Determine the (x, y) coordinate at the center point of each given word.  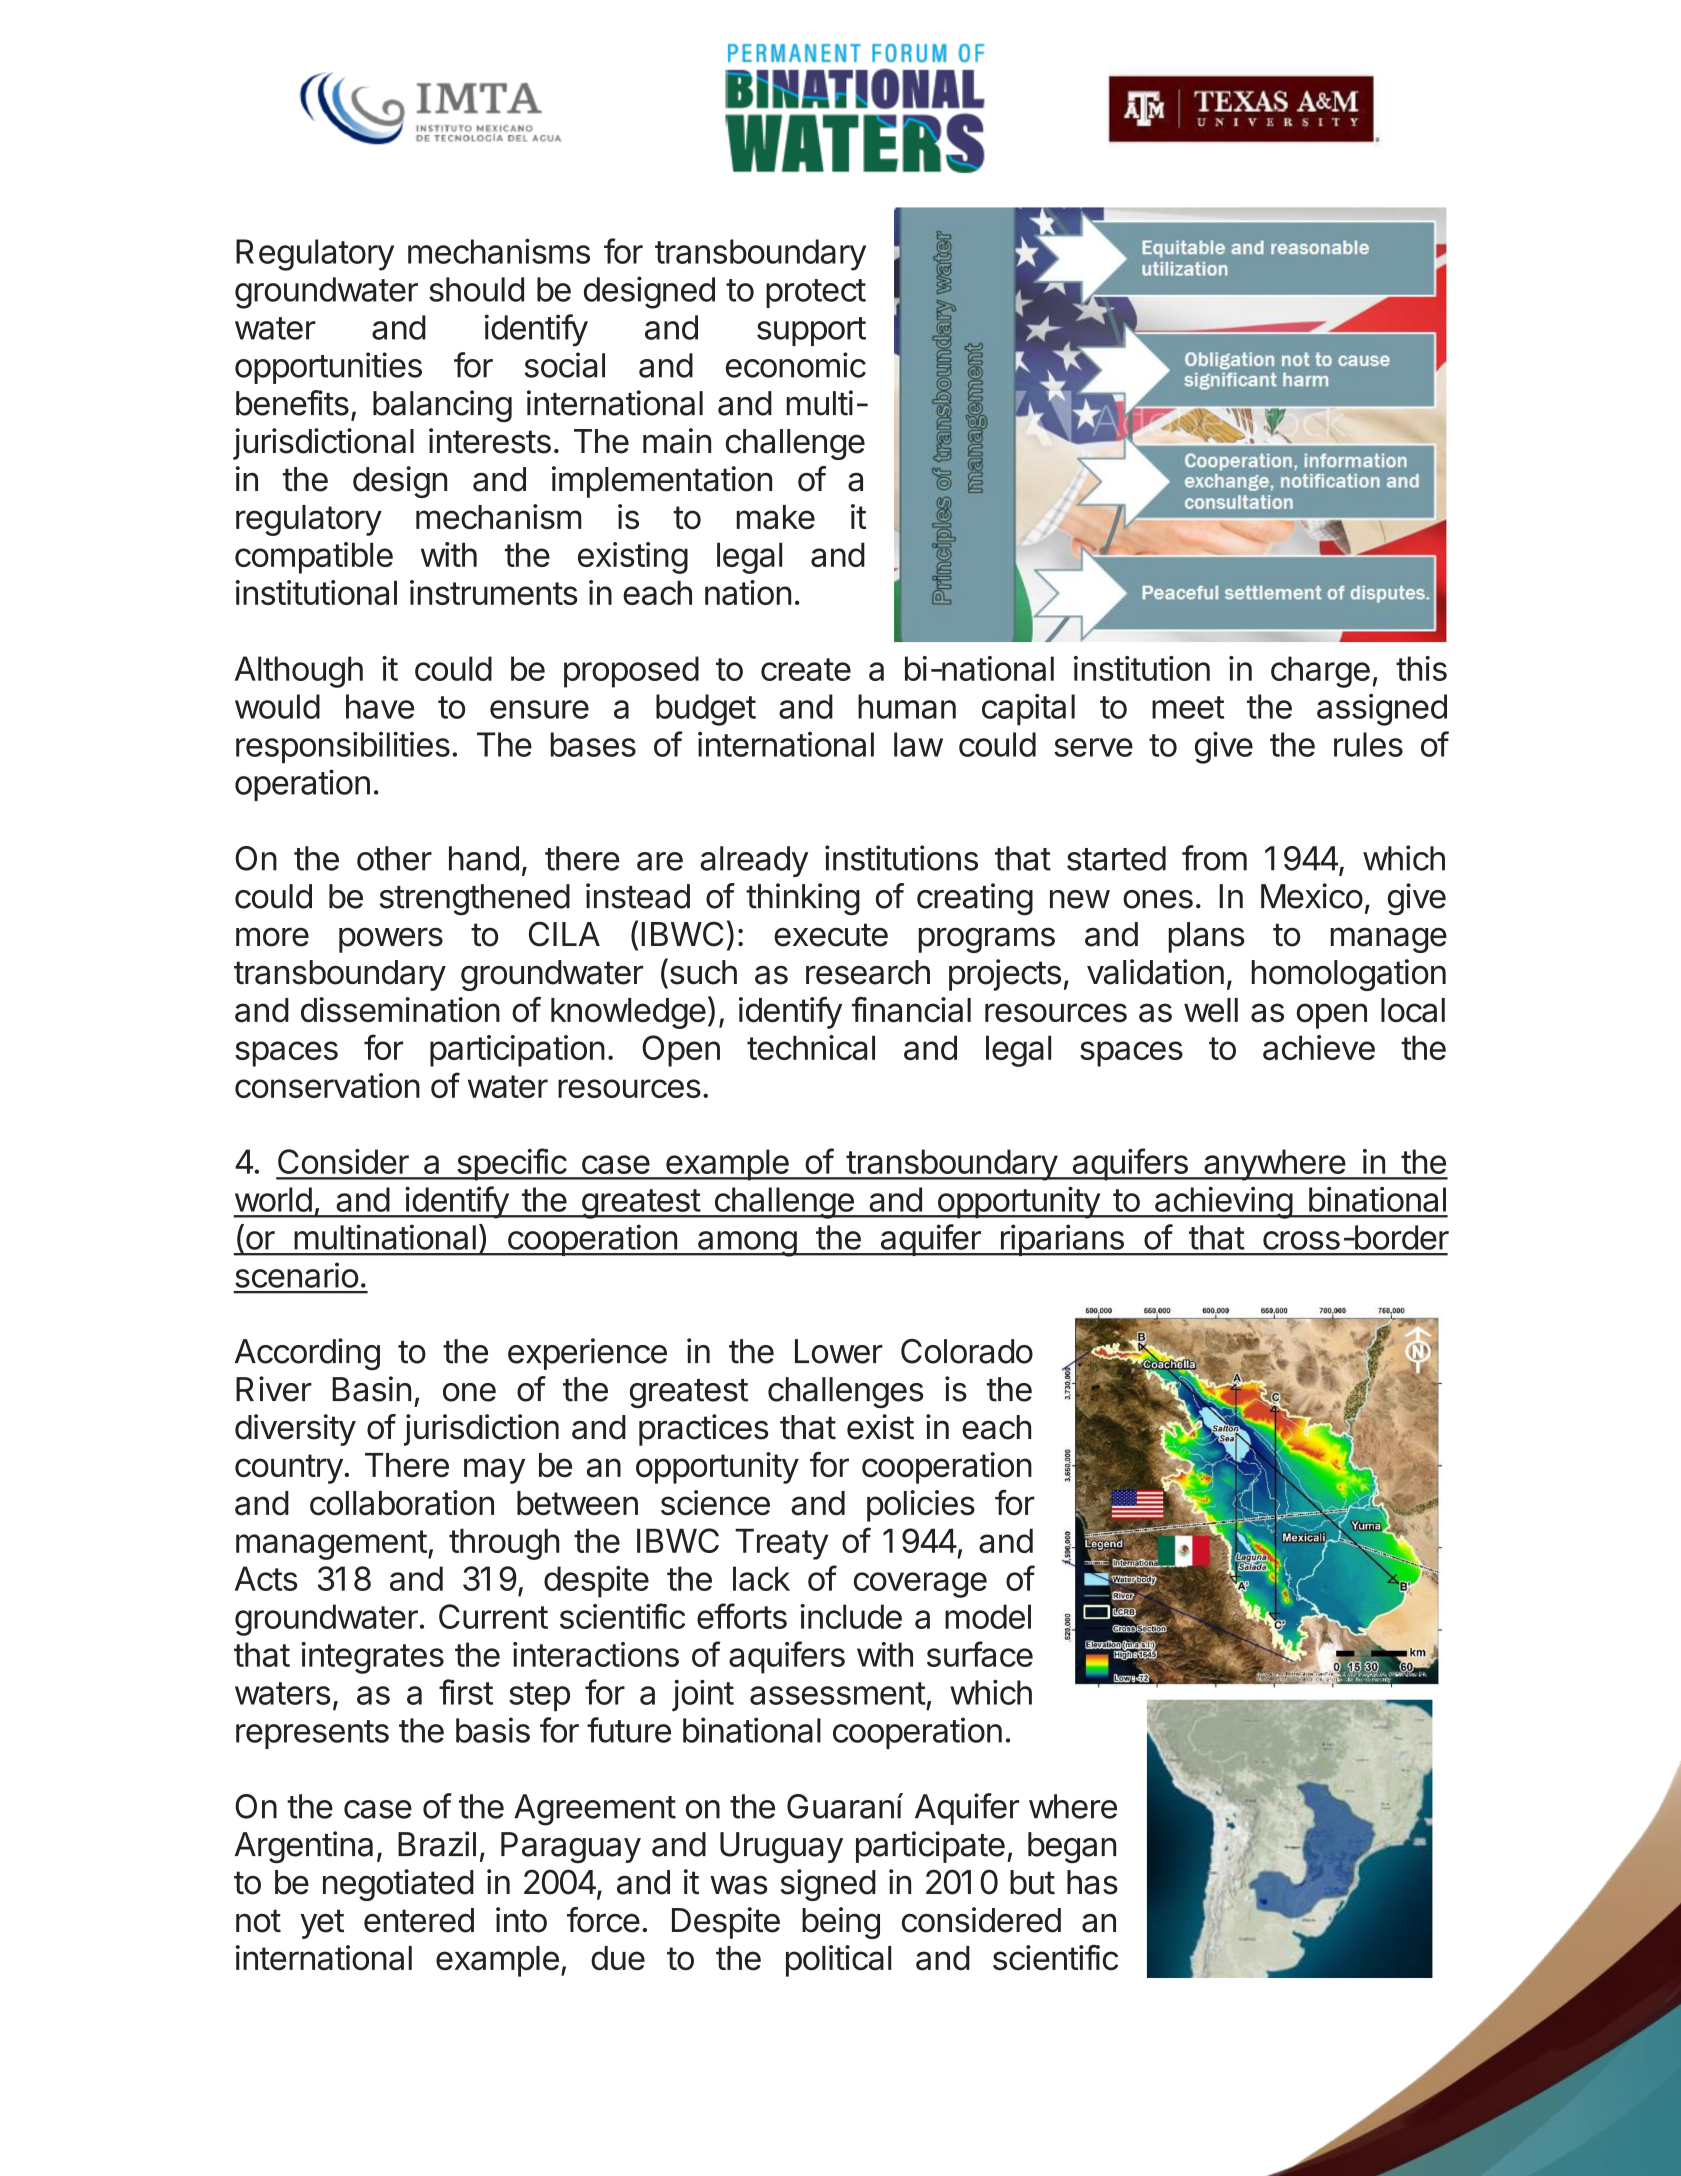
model (988, 1616)
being (841, 1923)
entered (419, 1920)
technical (811, 1047)
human (907, 706)
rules (1368, 744)
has (1092, 1882)
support (811, 331)
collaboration (402, 1503)
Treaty (782, 1544)
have (380, 706)
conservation (327, 1085)
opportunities (328, 368)
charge (1320, 672)
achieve (1319, 1047)
